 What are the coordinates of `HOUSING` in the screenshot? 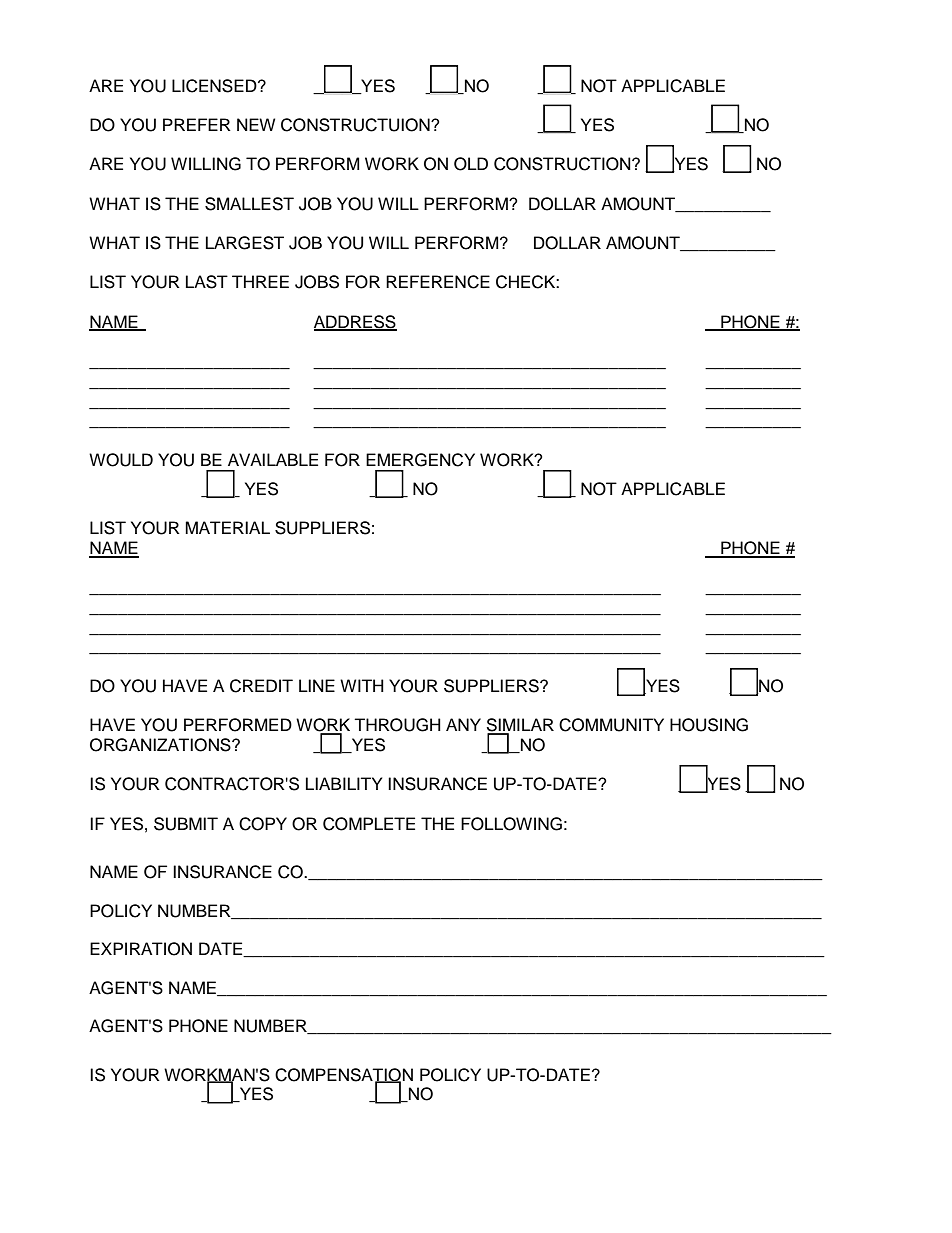 It's located at (709, 725).
